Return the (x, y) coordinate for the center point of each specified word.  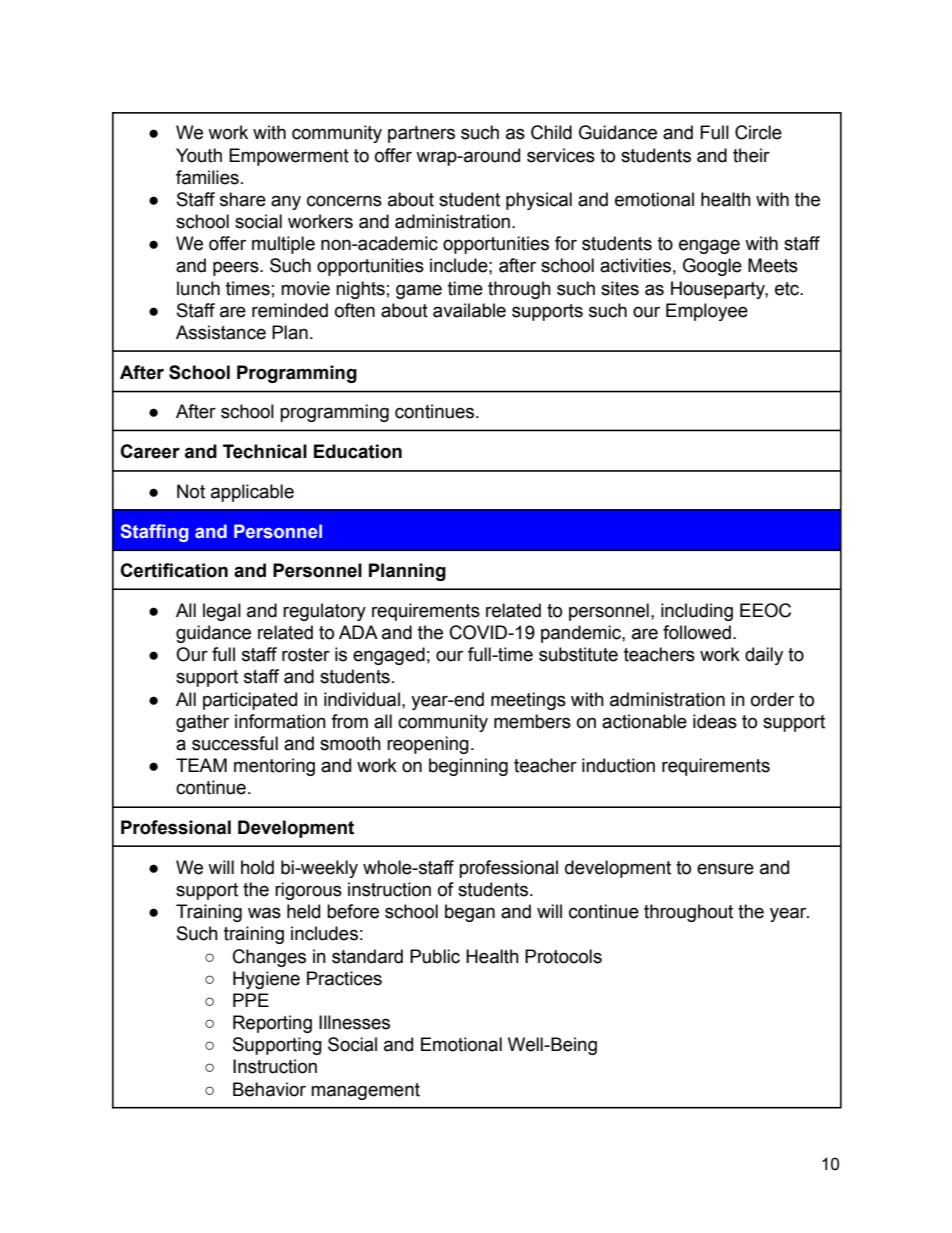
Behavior (269, 1089)
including (697, 612)
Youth (199, 155)
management (365, 1091)
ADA (358, 632)
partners (421, 134)
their (751, 155)
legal (222, 612)
